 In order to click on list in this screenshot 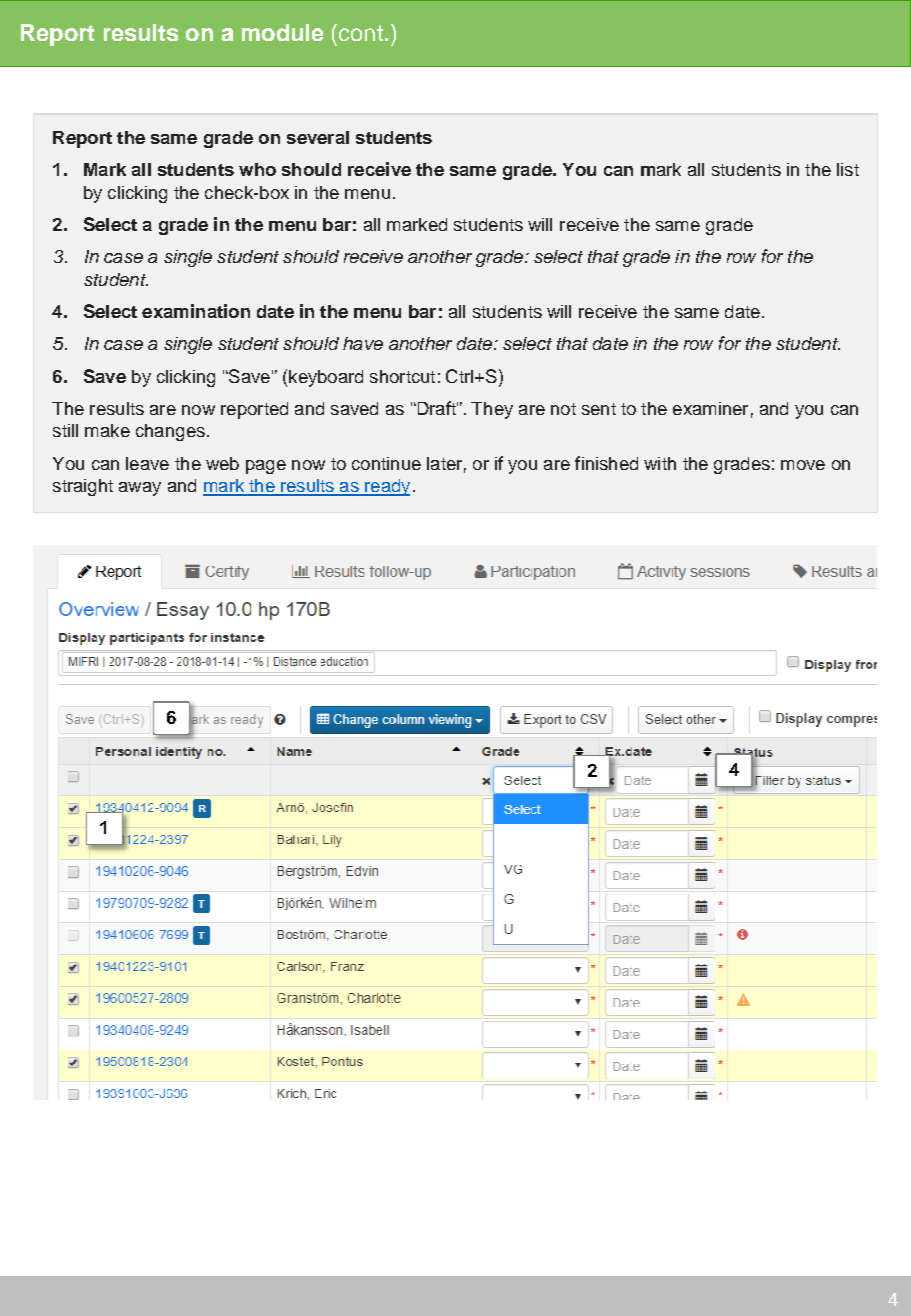, I will do `click(848, 169)`.
